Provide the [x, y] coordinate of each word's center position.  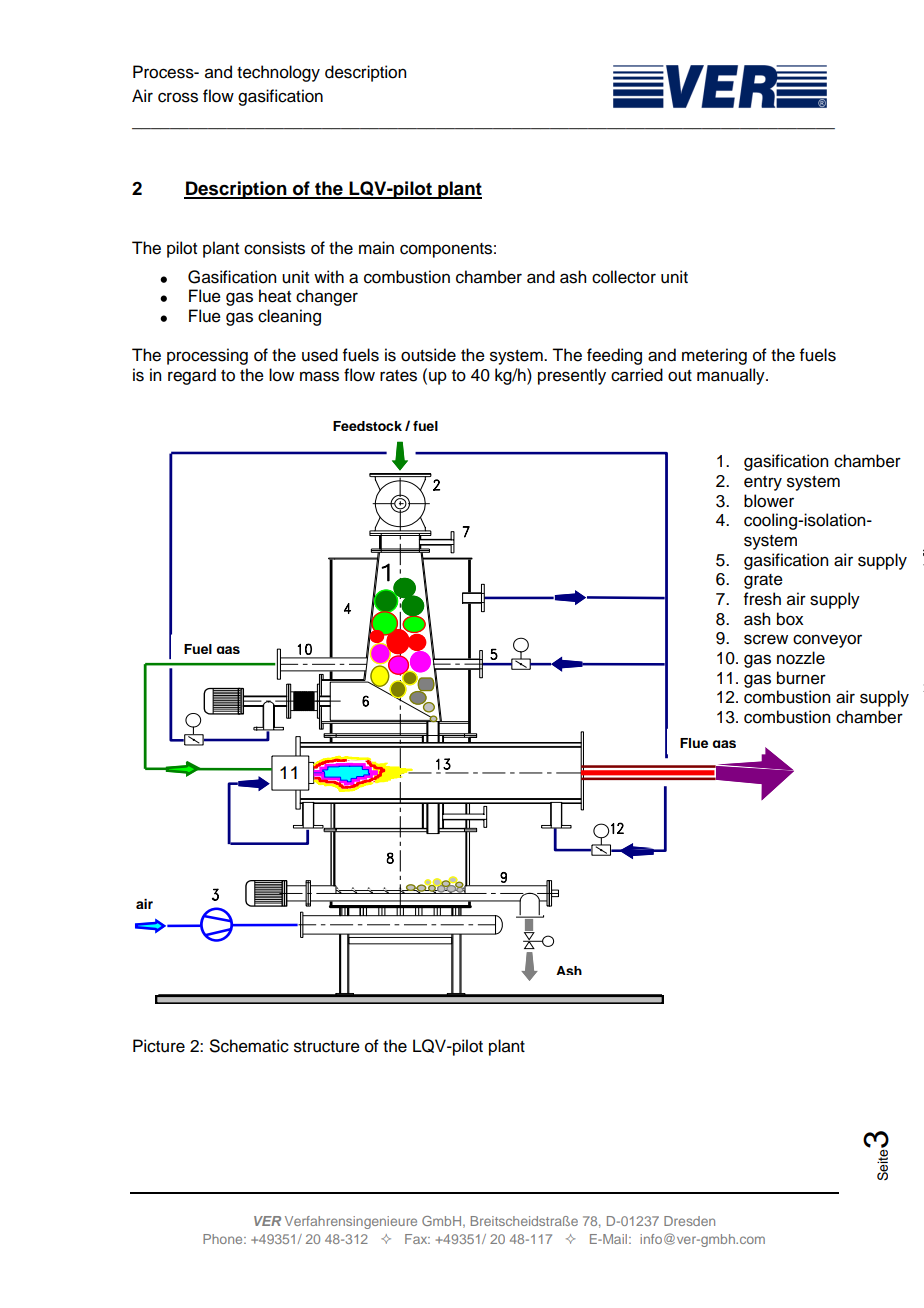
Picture [159, 1046]
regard [192, 376]
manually [732, 376]
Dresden [689, 1221]
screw [766, 639]
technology [278, 73]
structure [327, 1047]
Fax [417, 1239]
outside [428, 355]
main [376, 248]
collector [624, 277]
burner [801, 678]
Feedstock [367, 426]
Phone [224, 1239]
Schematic [249, 1046]
